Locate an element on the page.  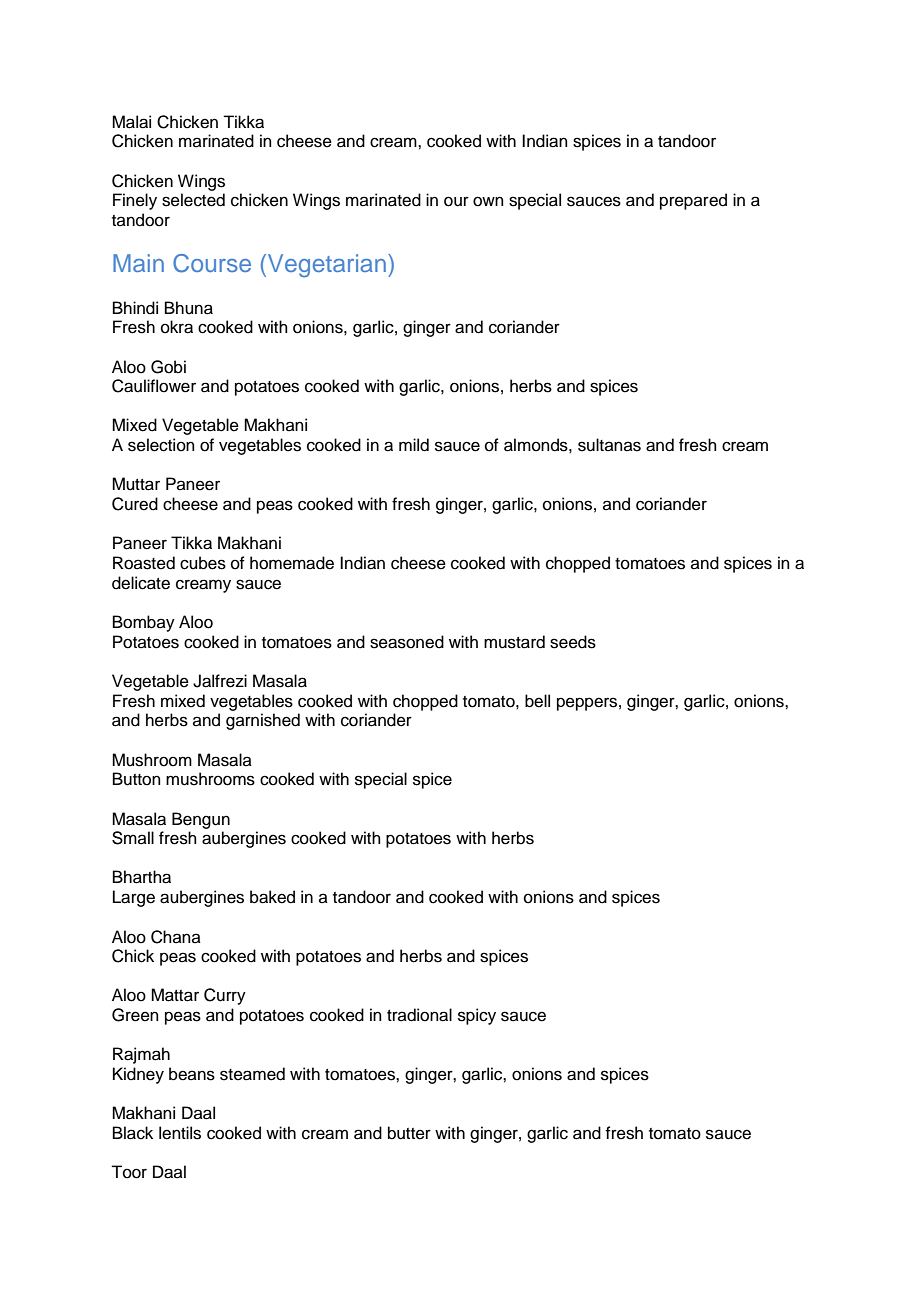
spicy is located at coordinates (477, 1016).
